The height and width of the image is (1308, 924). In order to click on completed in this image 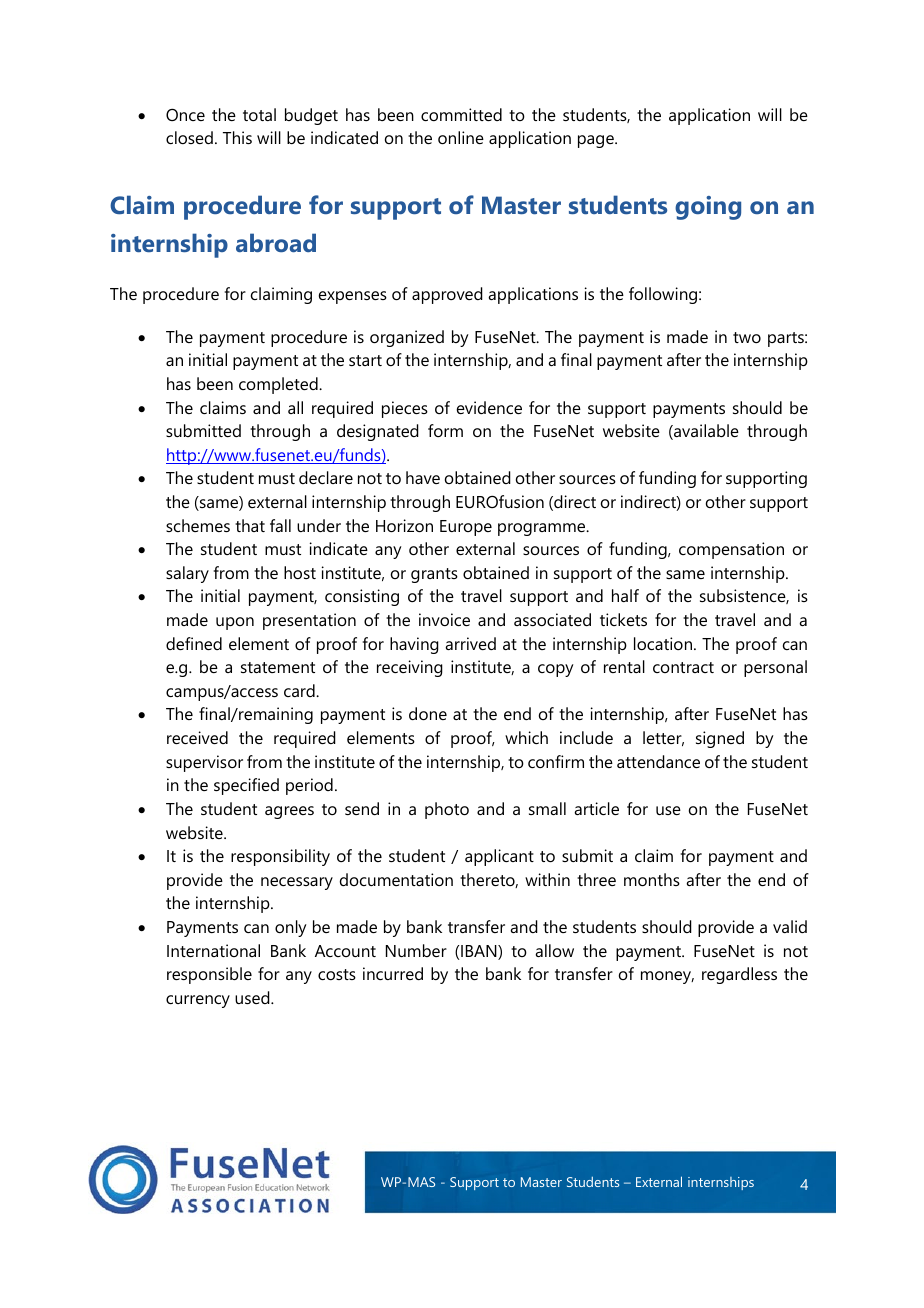, I will do `click(279, 385)`.
